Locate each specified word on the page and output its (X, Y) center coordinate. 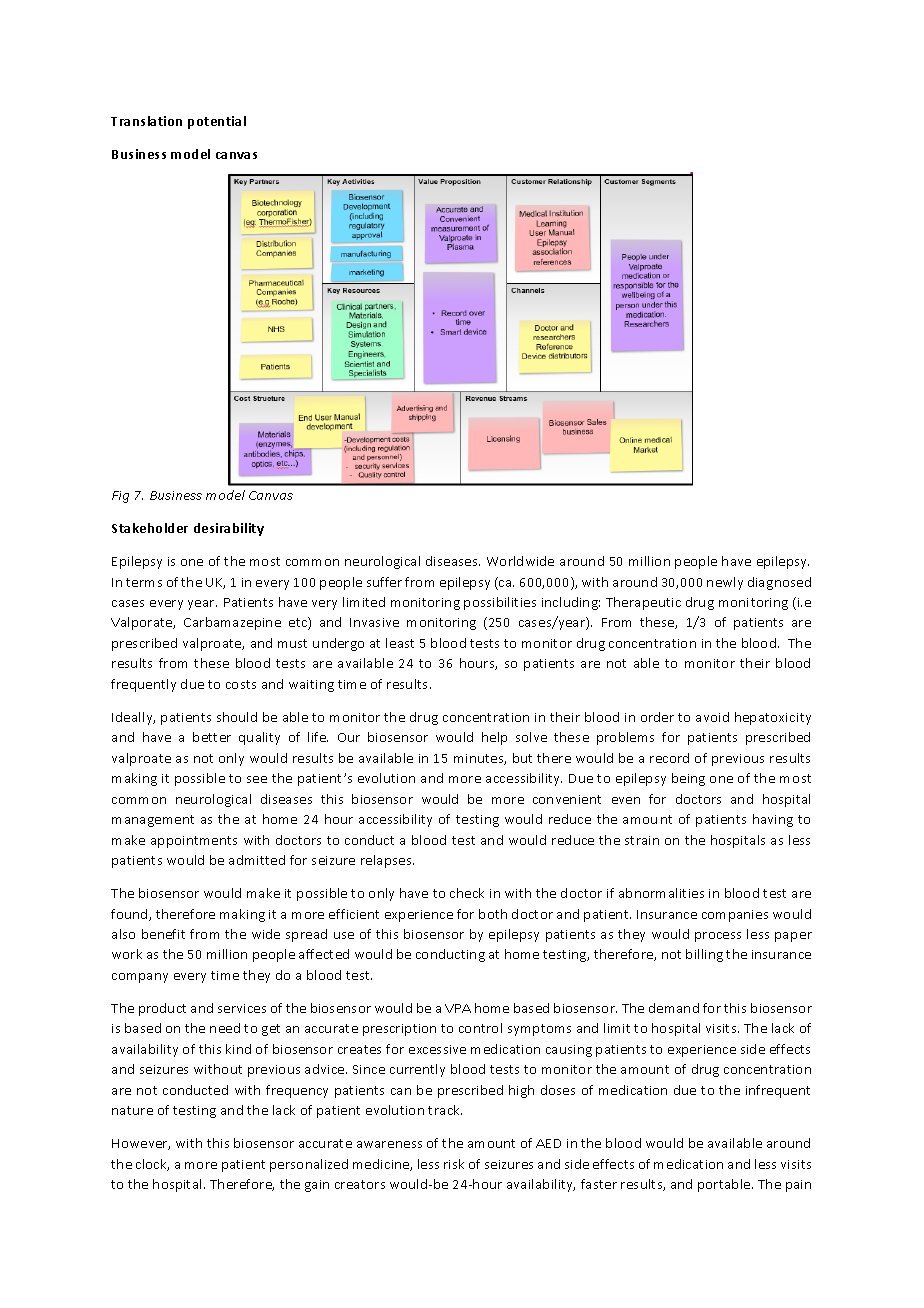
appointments (194, 842)
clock (152, 1165)
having (773, 820)
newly (725, 583)
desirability (229, 529)
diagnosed (779, 583)
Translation (146, 121)
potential (217, 122)
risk (454, 1164)
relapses (387, 861)
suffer (384, 582)
